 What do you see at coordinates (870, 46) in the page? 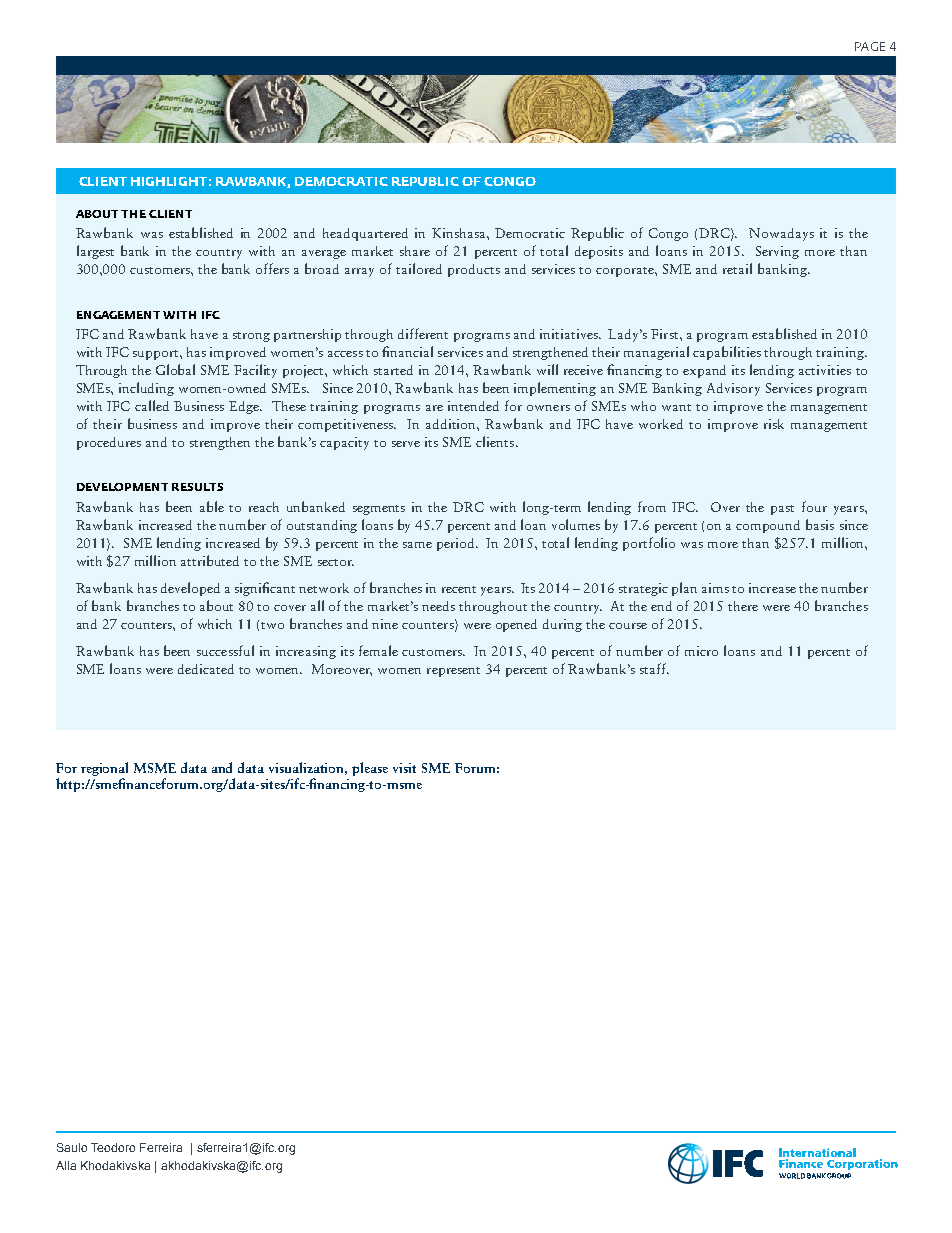
I see `PAGE` at bounding box center [870, 46].
